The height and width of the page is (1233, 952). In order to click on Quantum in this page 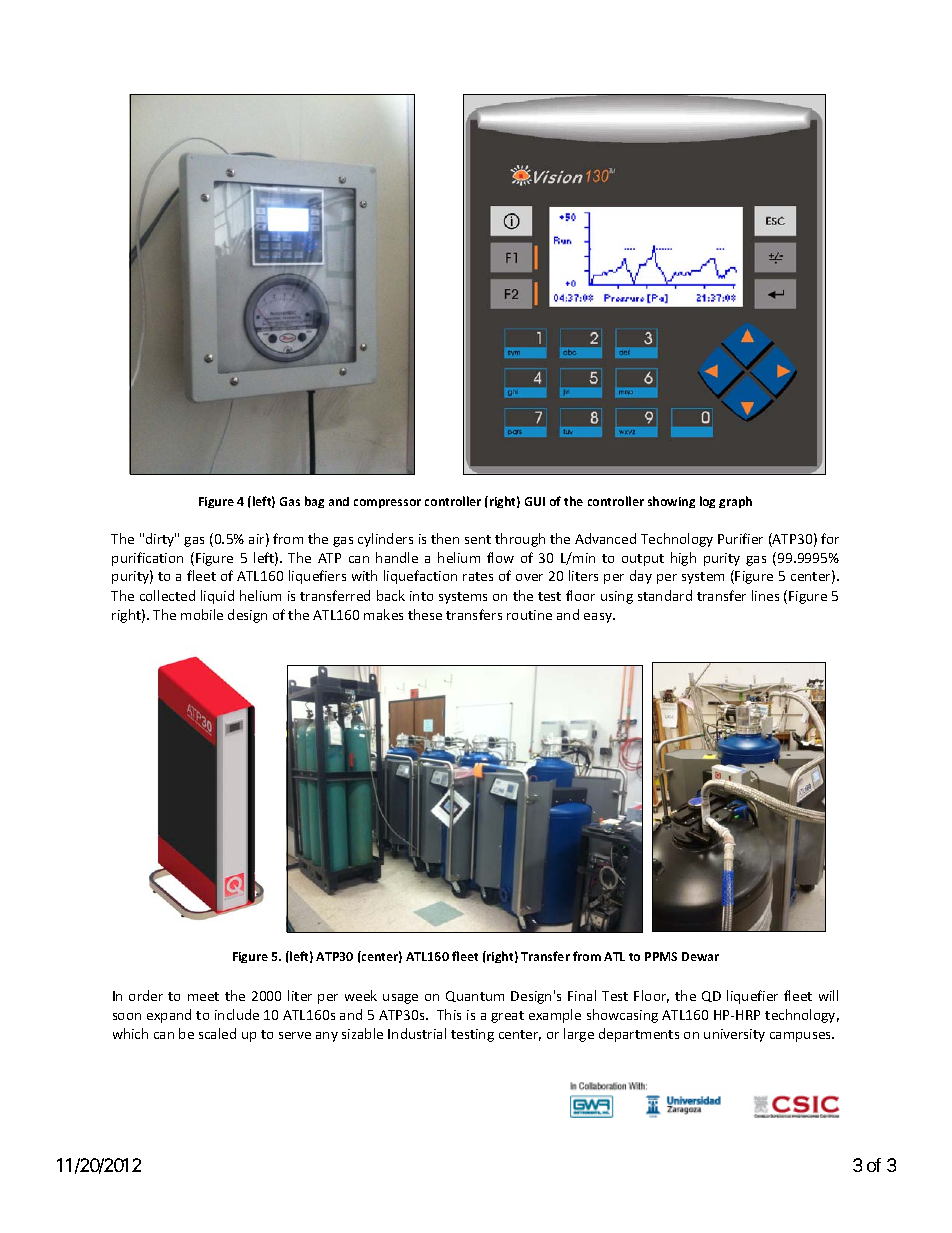, I will do `click(475, 996)`.
